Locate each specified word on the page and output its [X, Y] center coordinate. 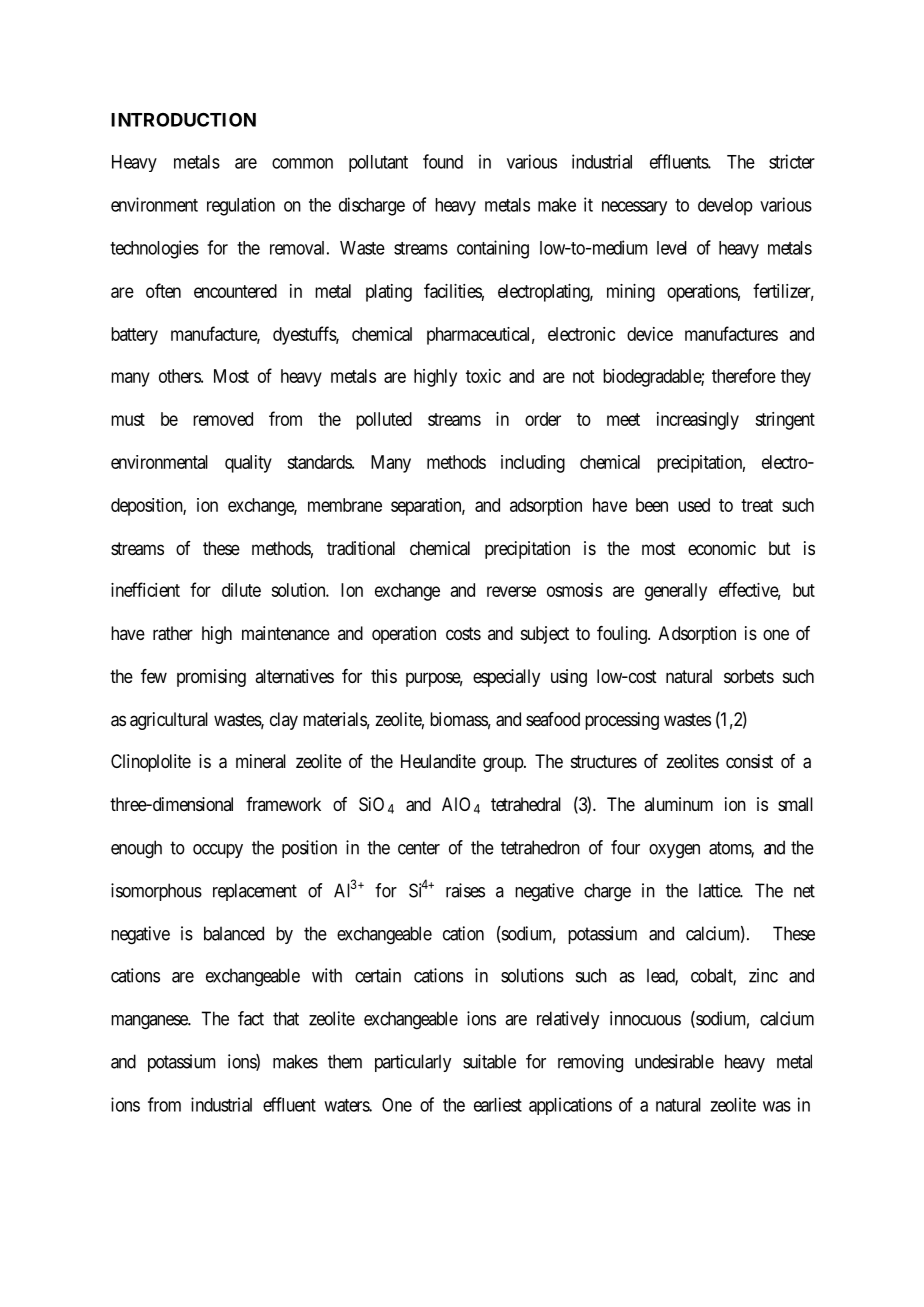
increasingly [698, 421]
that [286, 1018]
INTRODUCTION [183, 120]
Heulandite [438, 761]
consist [749, 761]
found [443, 161]
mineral [261, 761]
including [533, 464]
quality [248, 464]
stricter [792, 161]
